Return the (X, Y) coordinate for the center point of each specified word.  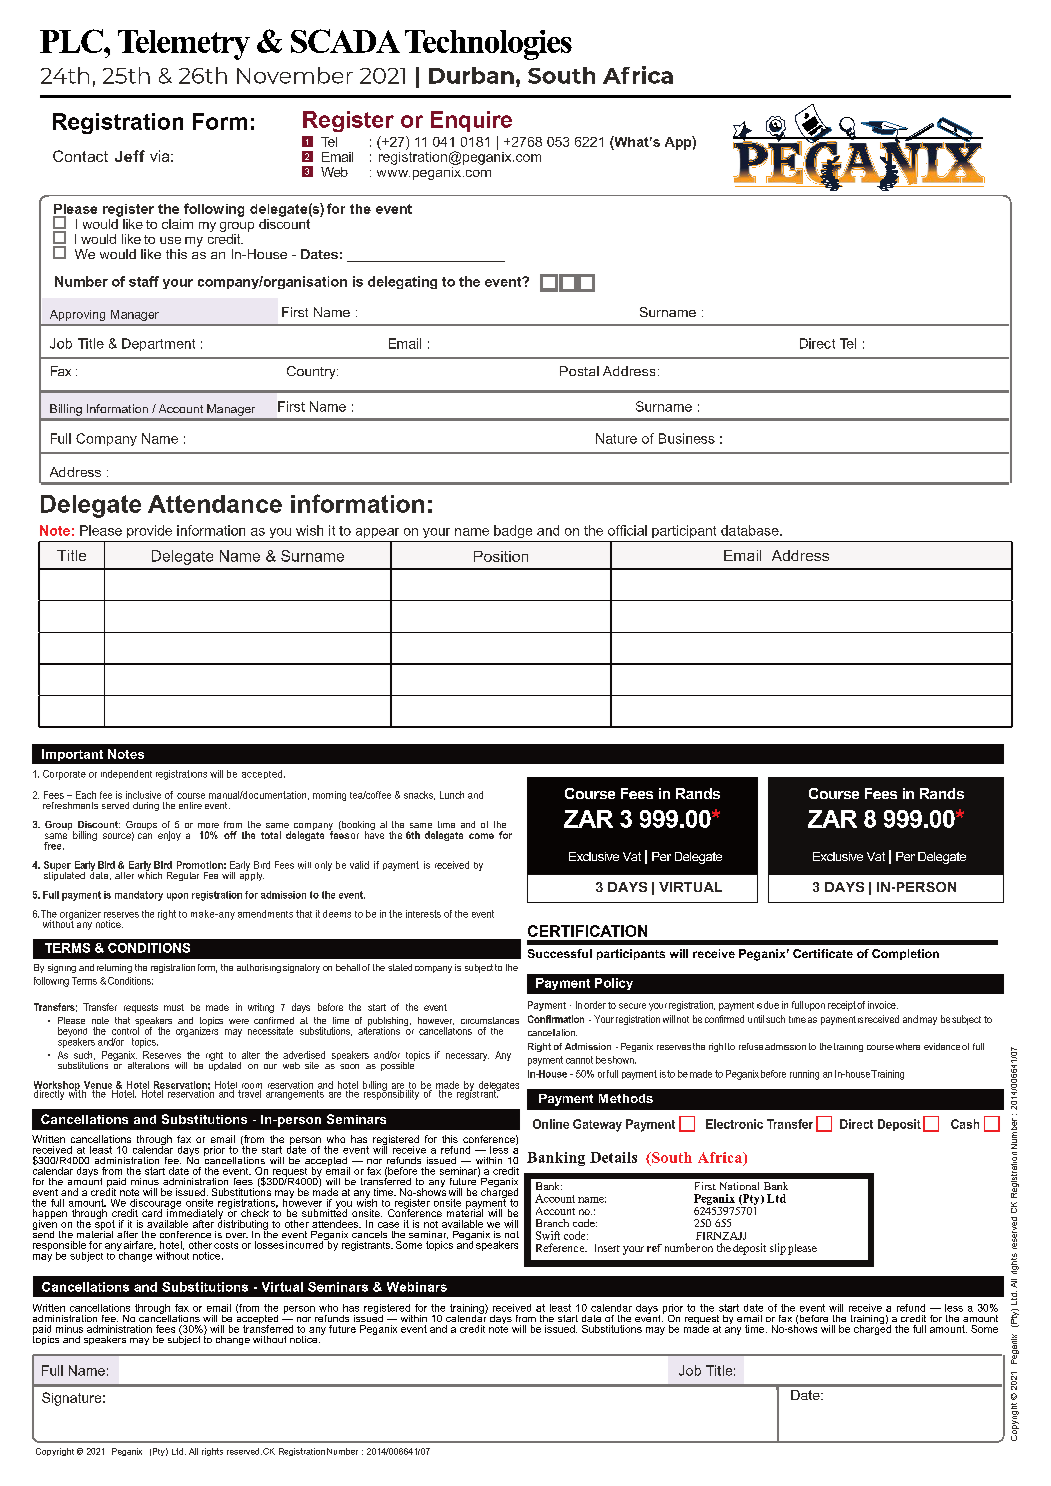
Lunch (452, 795)
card (152, 1213)
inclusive (143, 795)
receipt (842, 1006)
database (751, 530)
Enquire (471, 121)
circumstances (490, 1020)
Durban (471, 75)
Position (501, 556)
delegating (402, 282)
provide (149, 531)
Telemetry (184, 45)
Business (687, 438)
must (174, 1007)
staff (144, 281)
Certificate (823, 953)
